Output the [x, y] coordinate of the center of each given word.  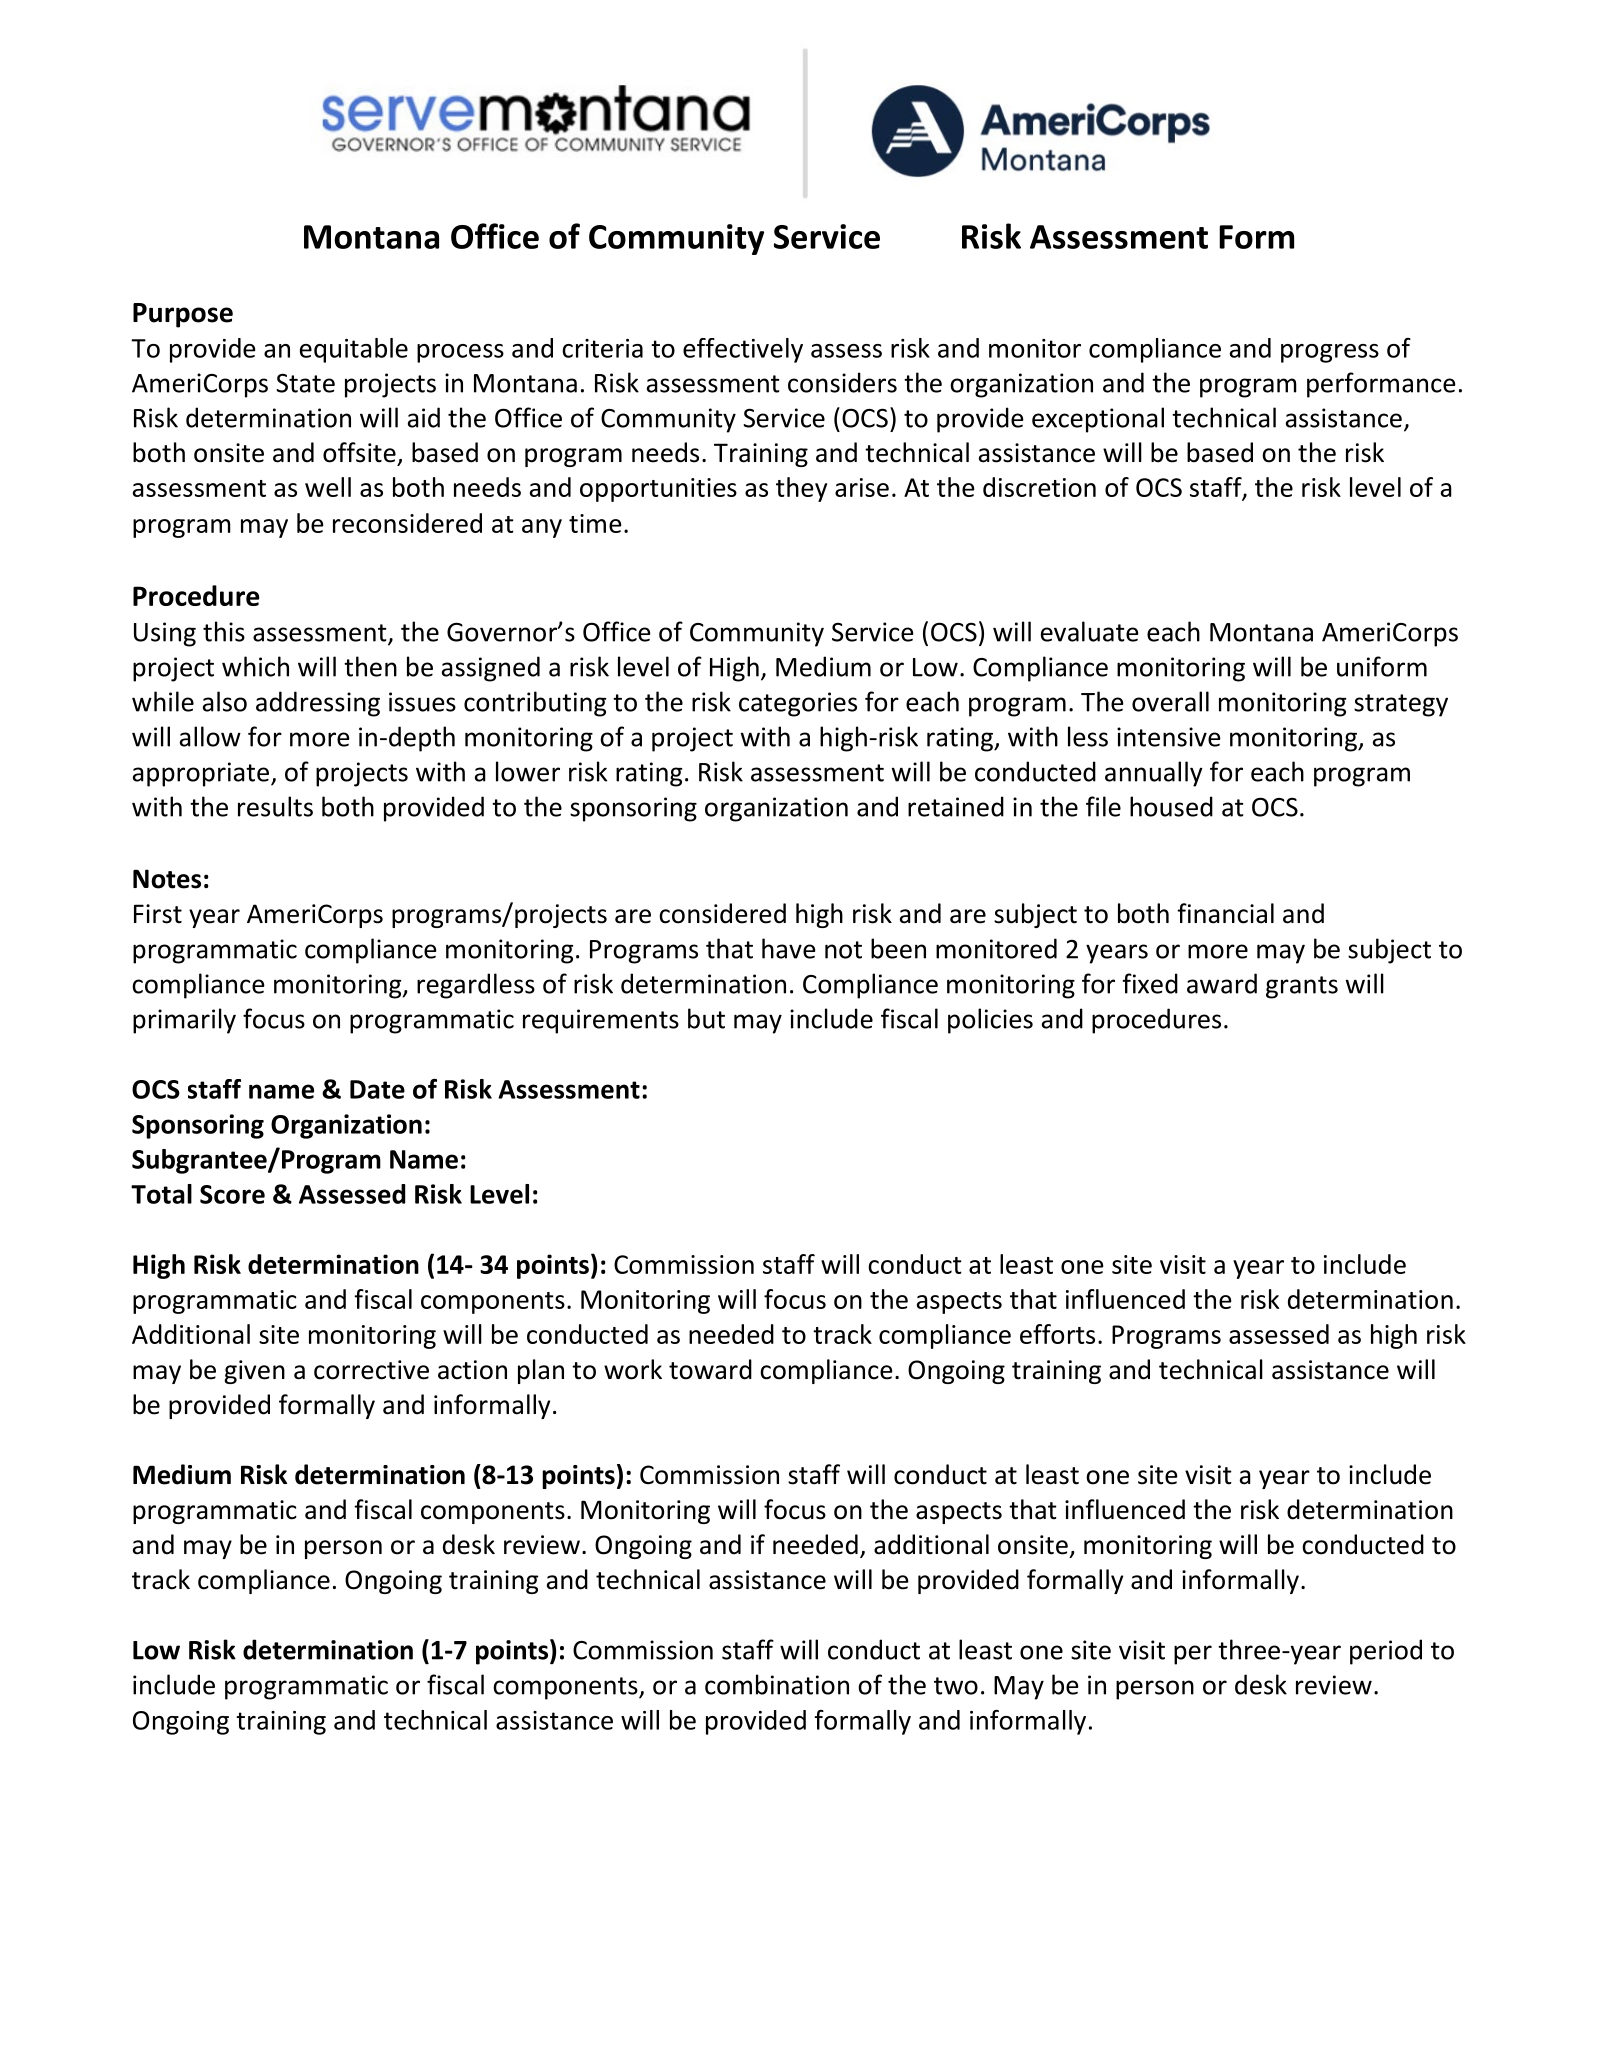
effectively [743, 350]
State [305, 383]
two [956, 1686]
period [1386, 1652]
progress [1330, 353]
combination [777, 1684]
